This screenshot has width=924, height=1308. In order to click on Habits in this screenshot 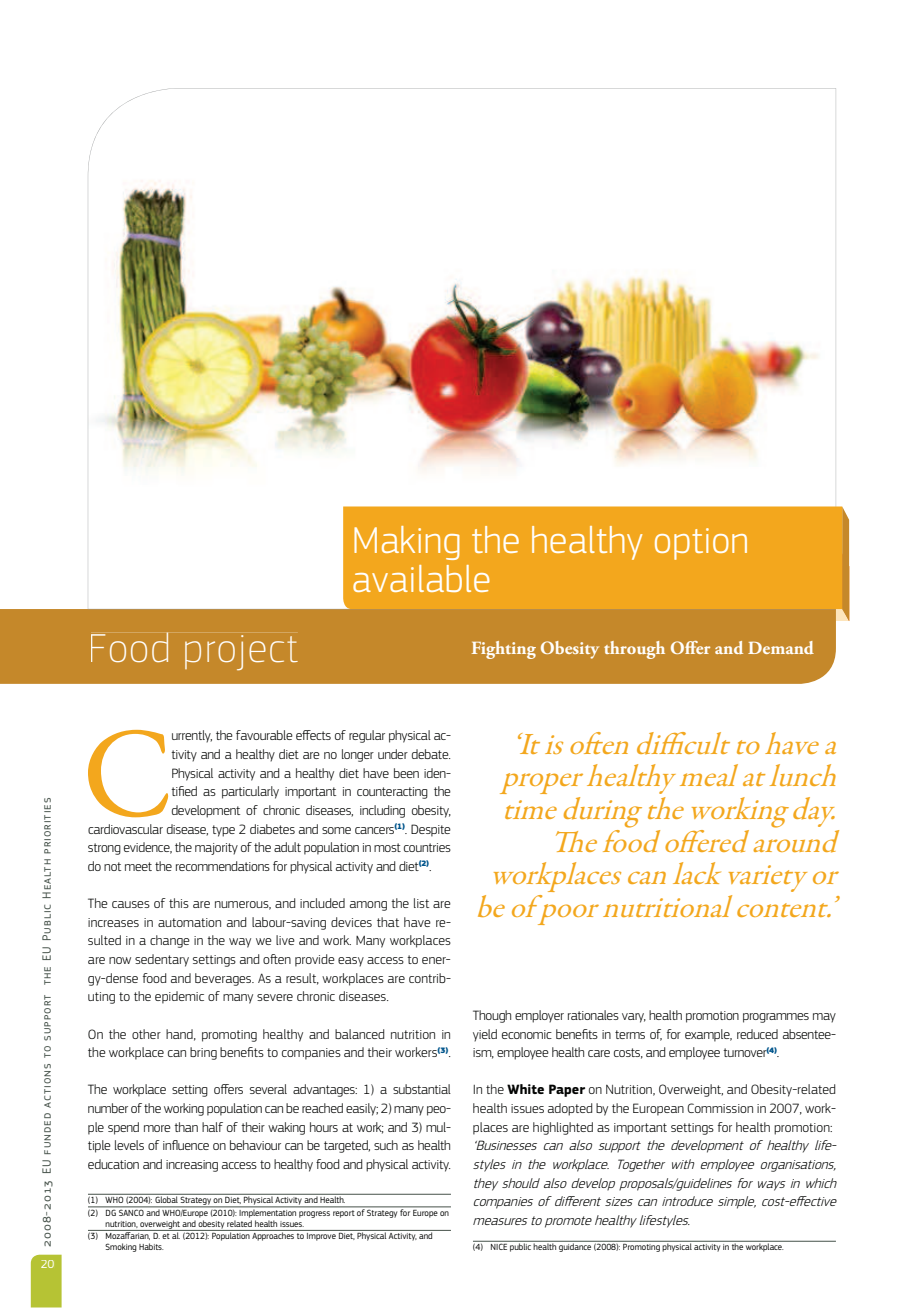, I will do `click(151, 1246)`.
